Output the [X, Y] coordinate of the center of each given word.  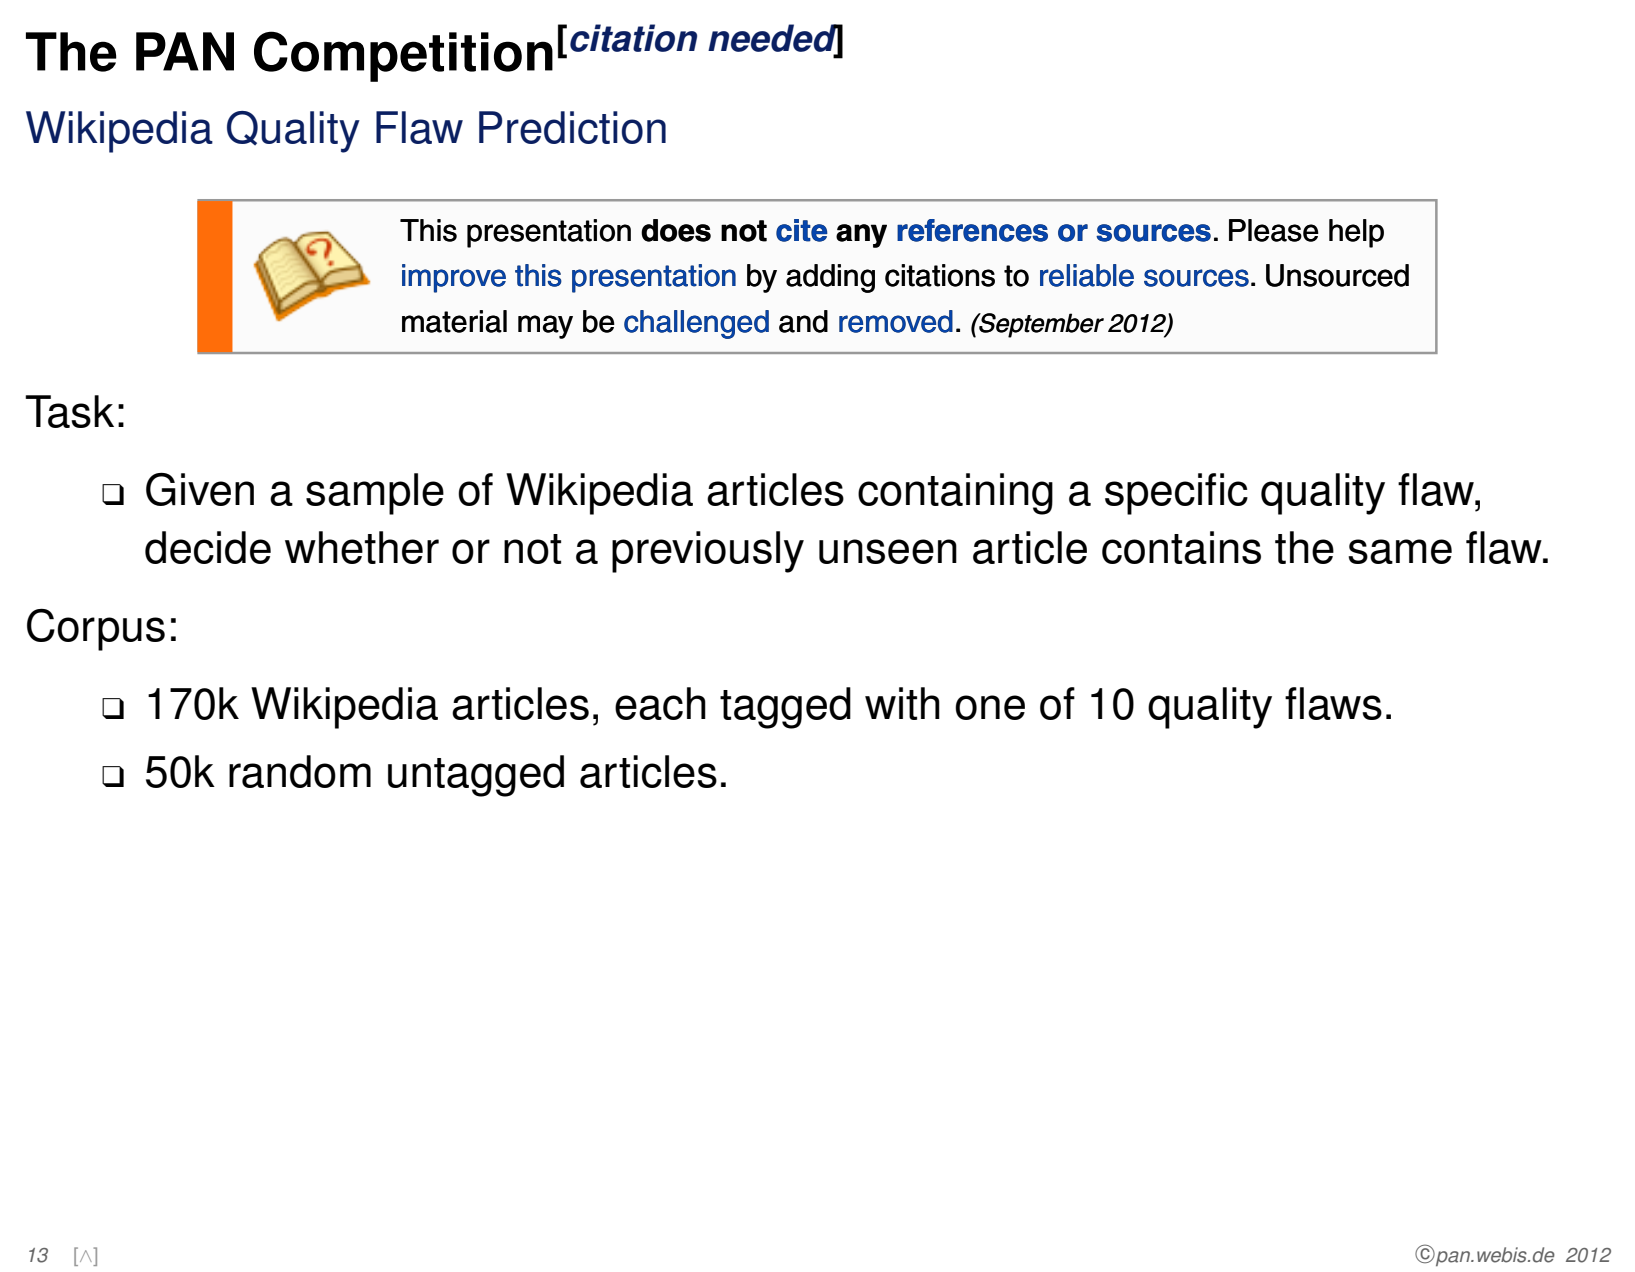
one [990, 707]
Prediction [572, 127]
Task [69, 411]
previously [708, 552]
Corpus [96, 630]
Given [200, 489]
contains [1181, 547]
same [1400, 551]
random [300, 771]
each [660, 703]
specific [1176, 494]
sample [375, 494]
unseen [888, 551]
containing [955, 494]
